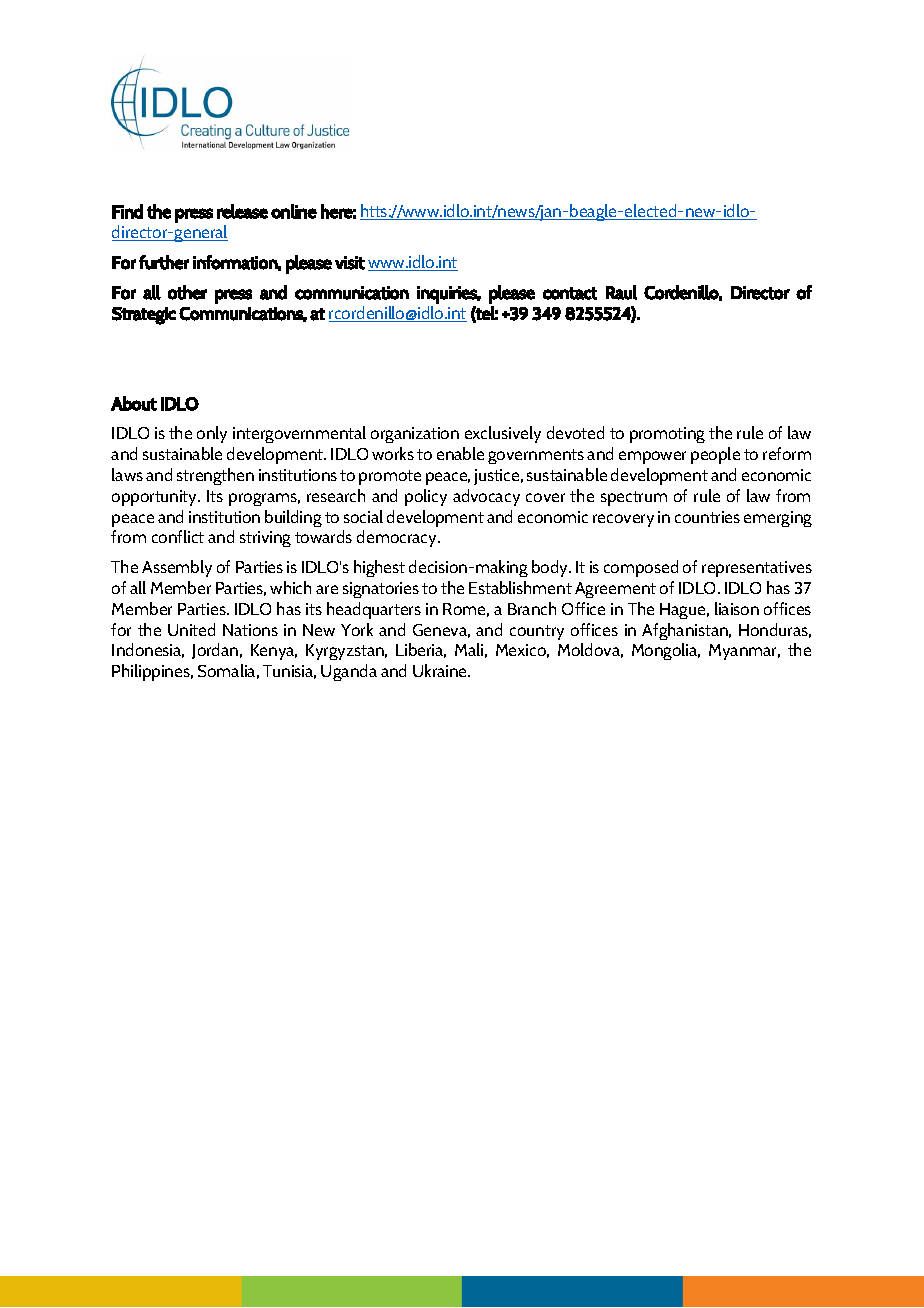  Describe the element at coordinates (744, 652) in the document. I see `Myanmar` at that location.
